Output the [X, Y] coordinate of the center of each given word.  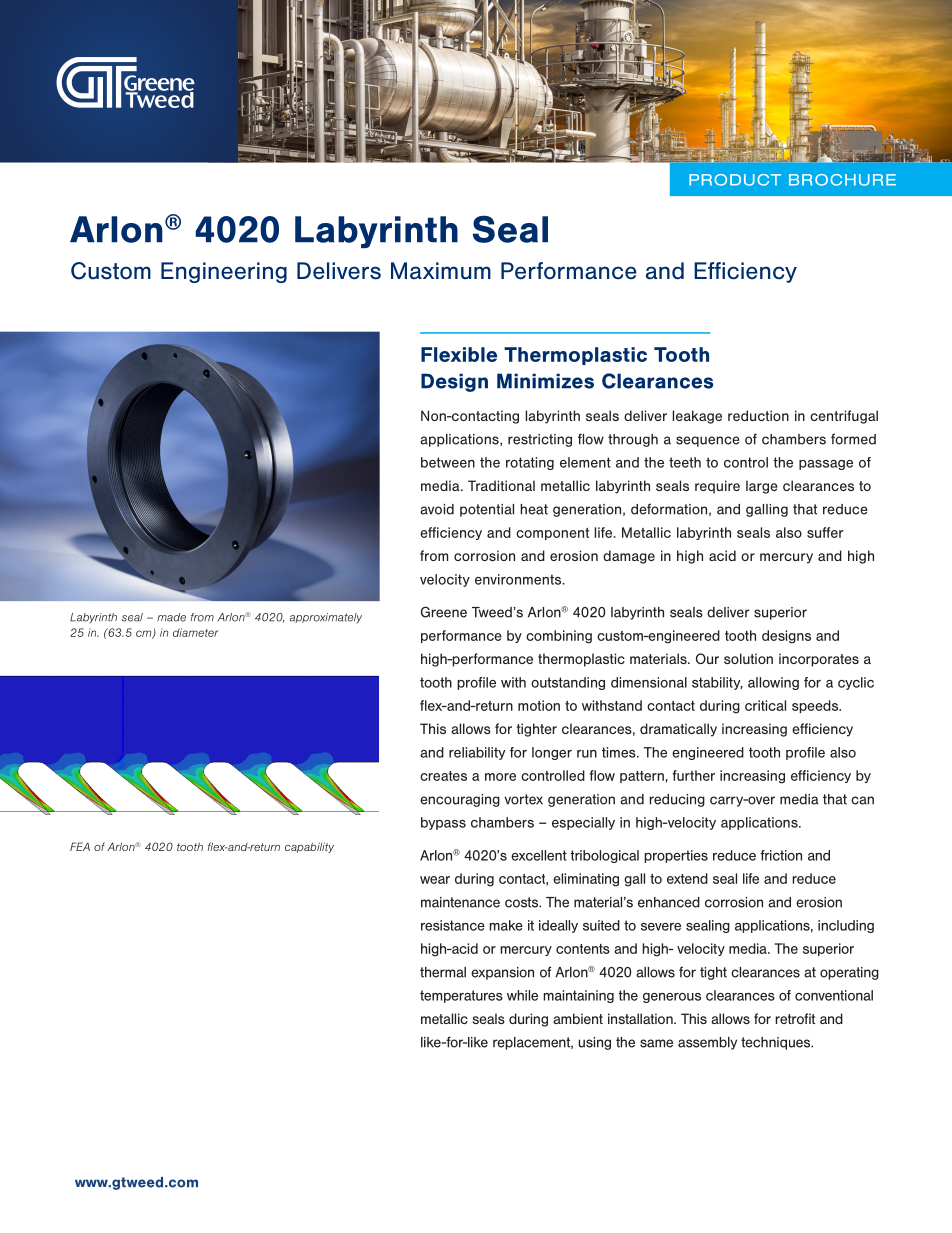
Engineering [224, 272]
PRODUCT [735, 180]
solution [748, 658]
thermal [443, 972]
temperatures [461, 996]
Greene [444, 612]
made [171, 617]
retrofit [795, 1018]
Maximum [441, 271]
